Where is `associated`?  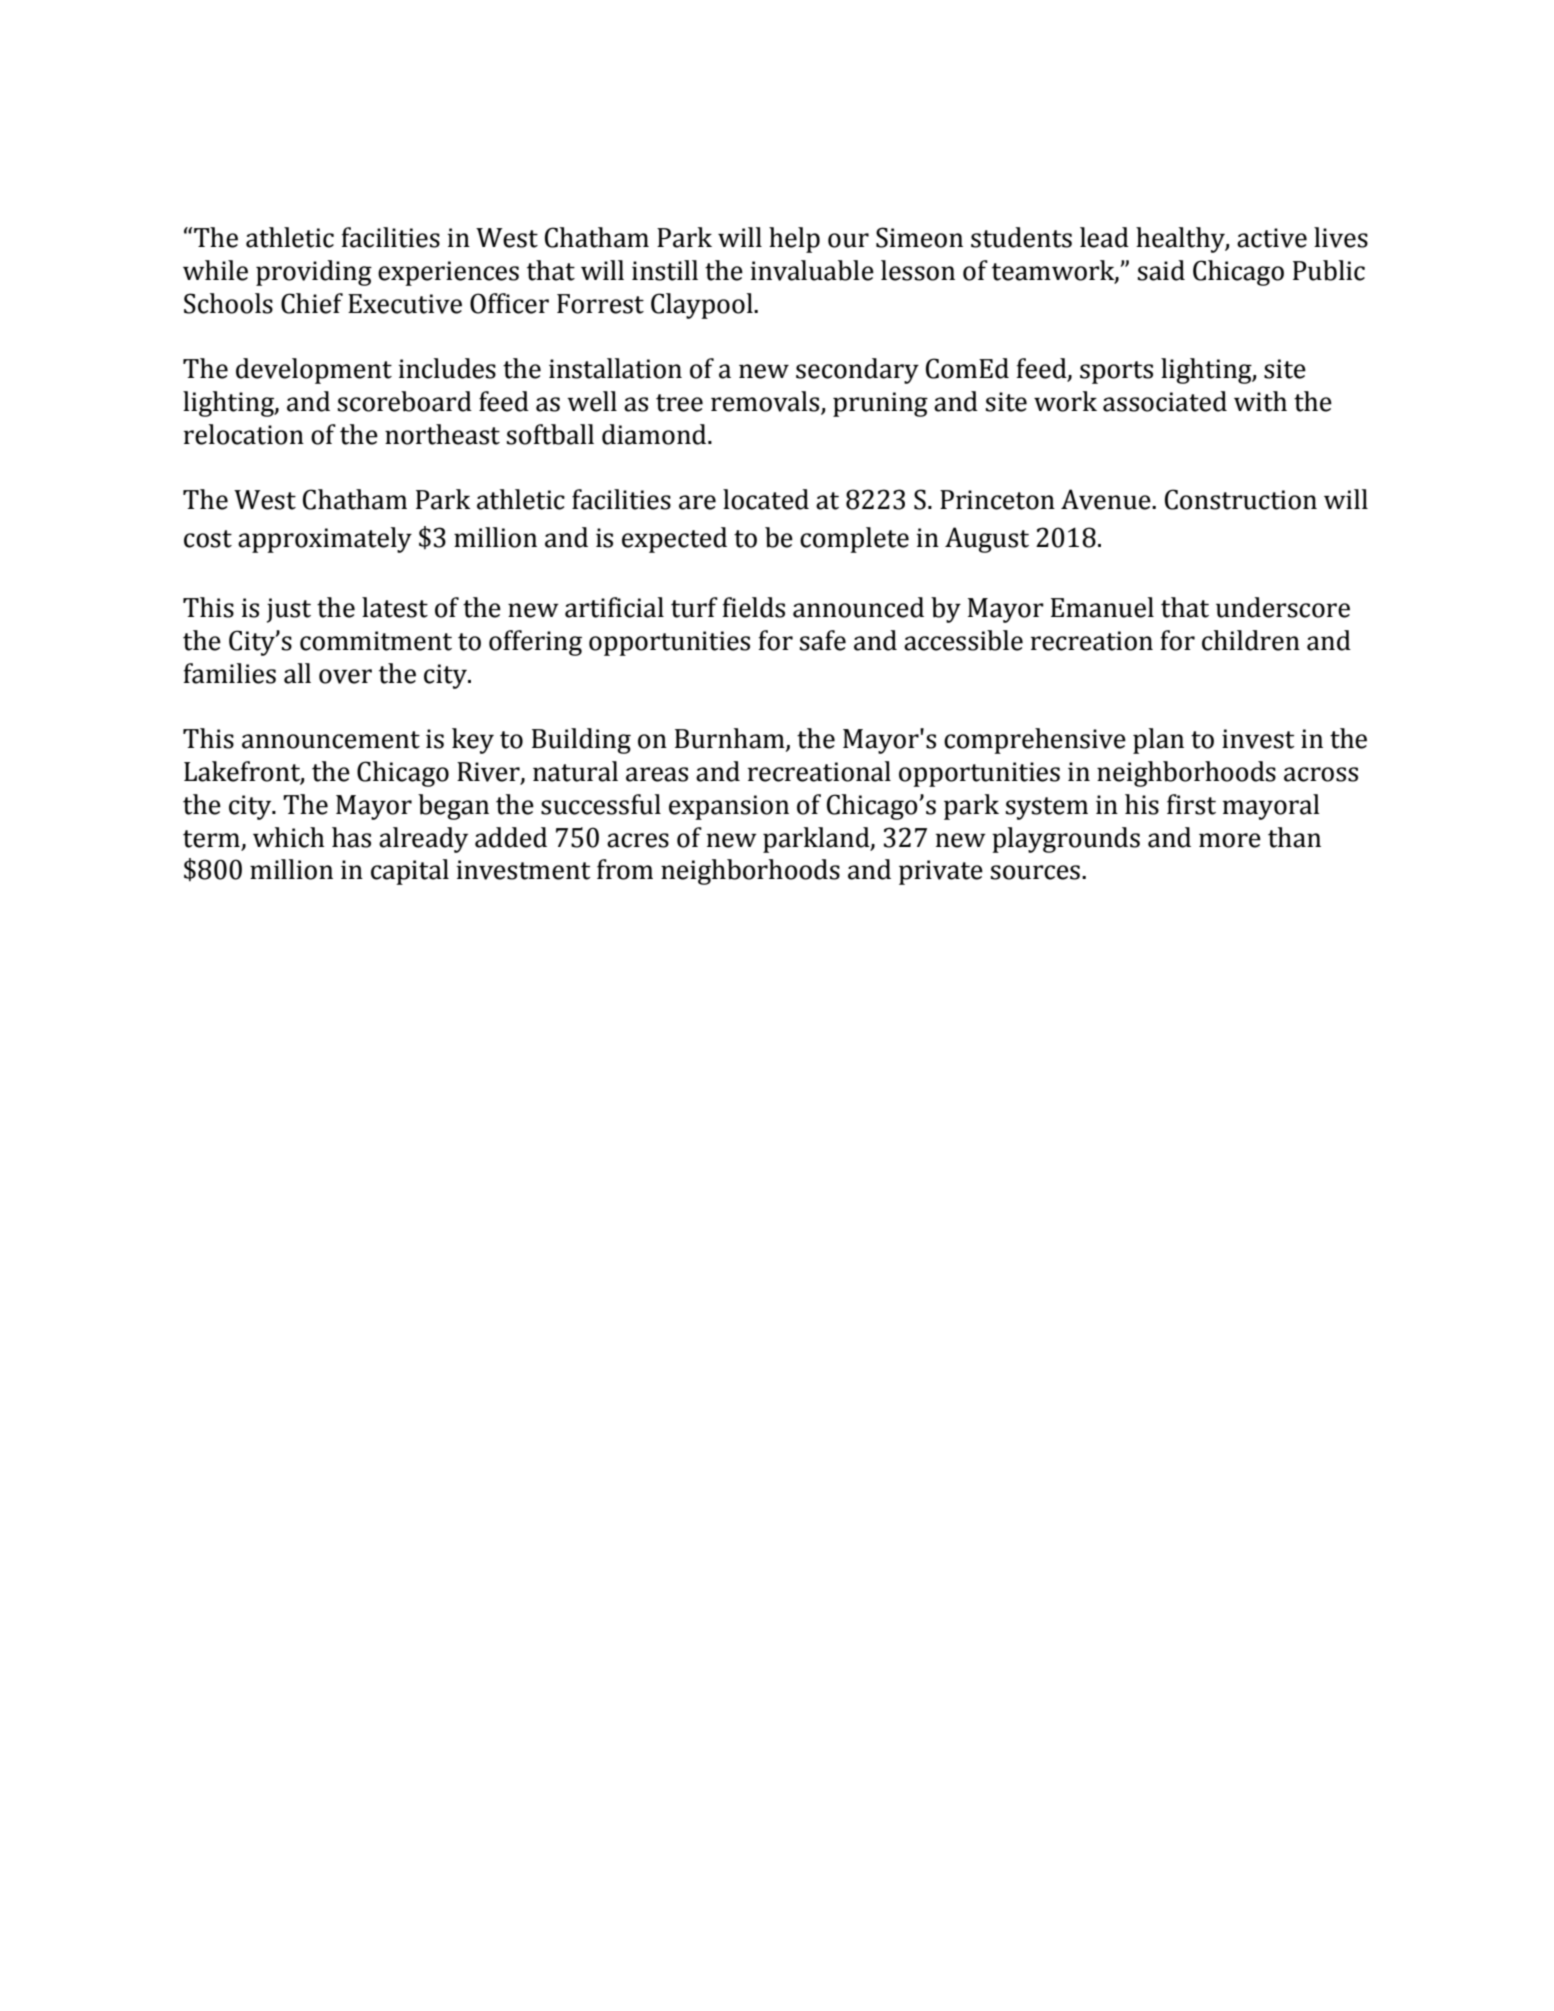 associated is located at coordinates (1165, 401).
